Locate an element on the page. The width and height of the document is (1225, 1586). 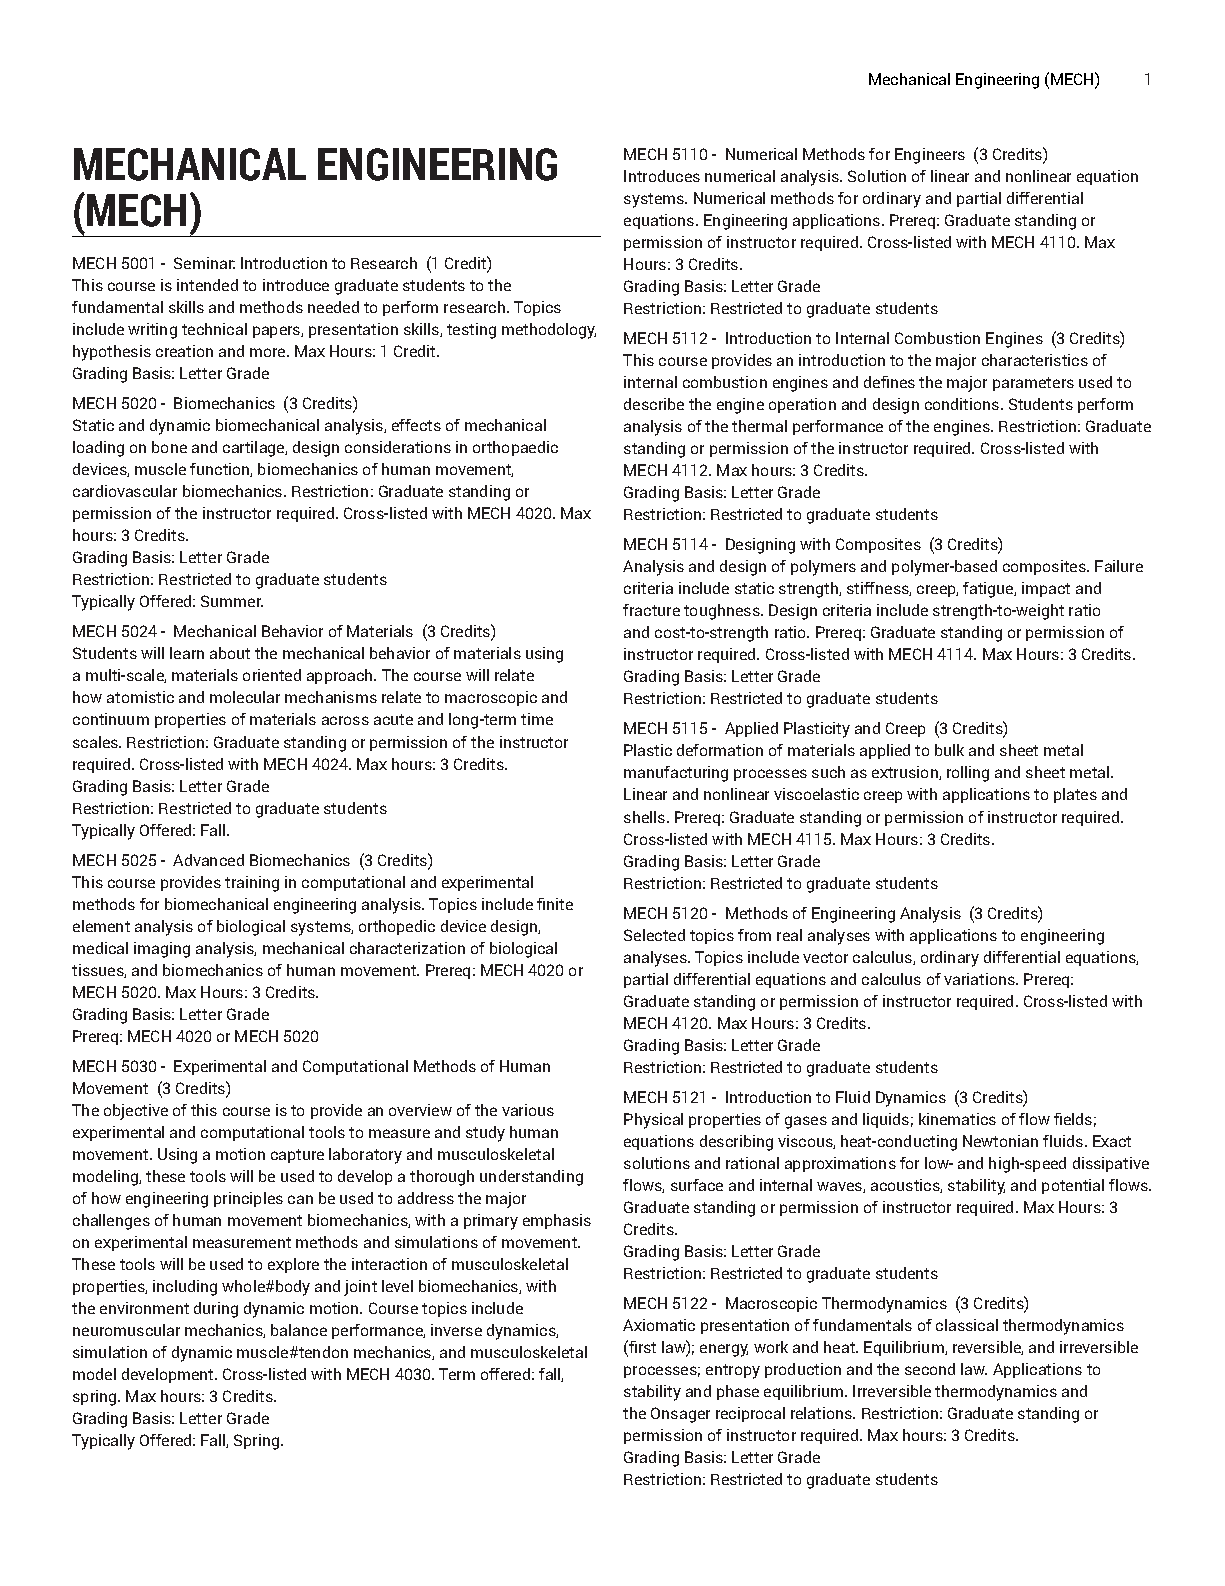
variations is located at coordinates (980, 979).
